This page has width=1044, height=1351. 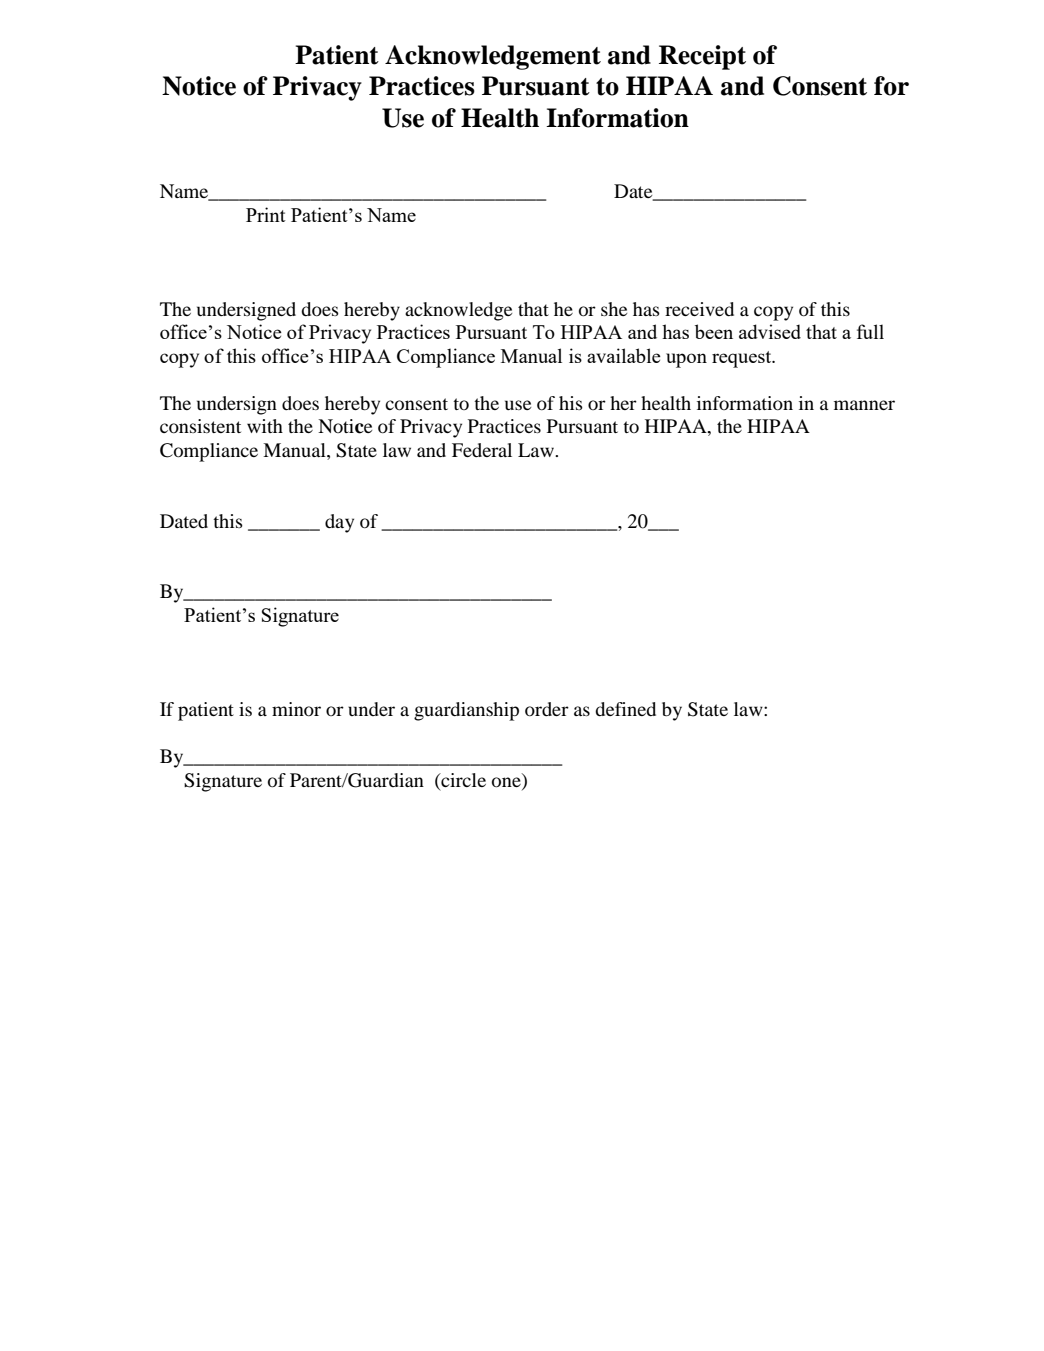 I want to click on with, so click(x=265, y=426).
